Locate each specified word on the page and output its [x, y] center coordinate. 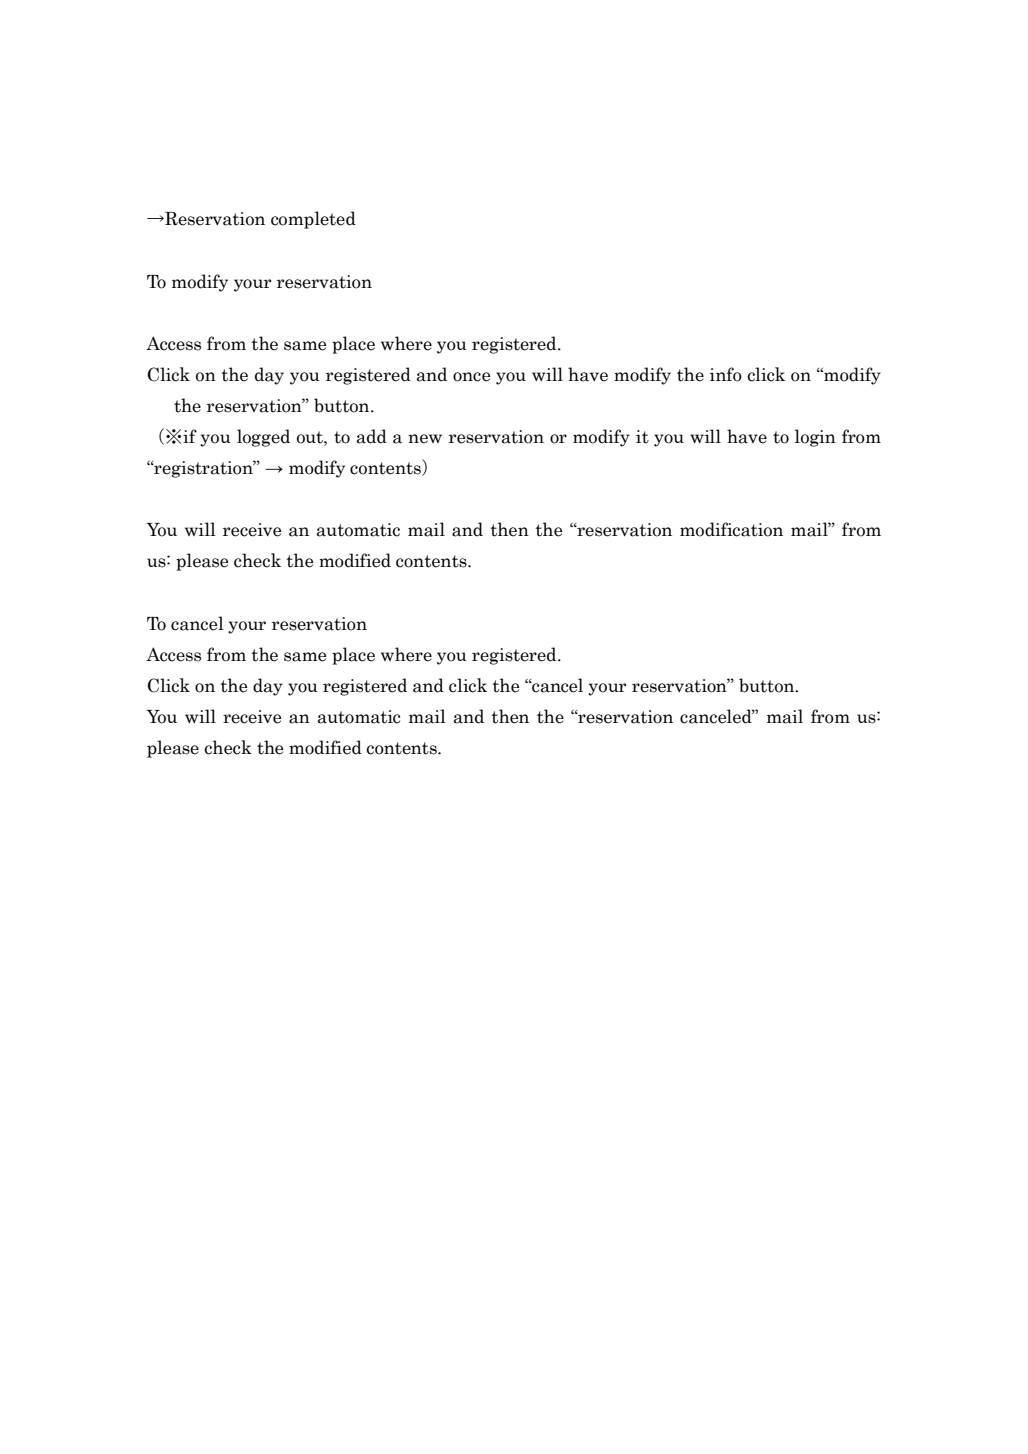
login [815, 438]
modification [731, 529]
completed [313, 220]
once [471, 377]
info [726, 374]
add [372, 436]
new [425, 439]
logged [263, 438]
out [311, 437]
